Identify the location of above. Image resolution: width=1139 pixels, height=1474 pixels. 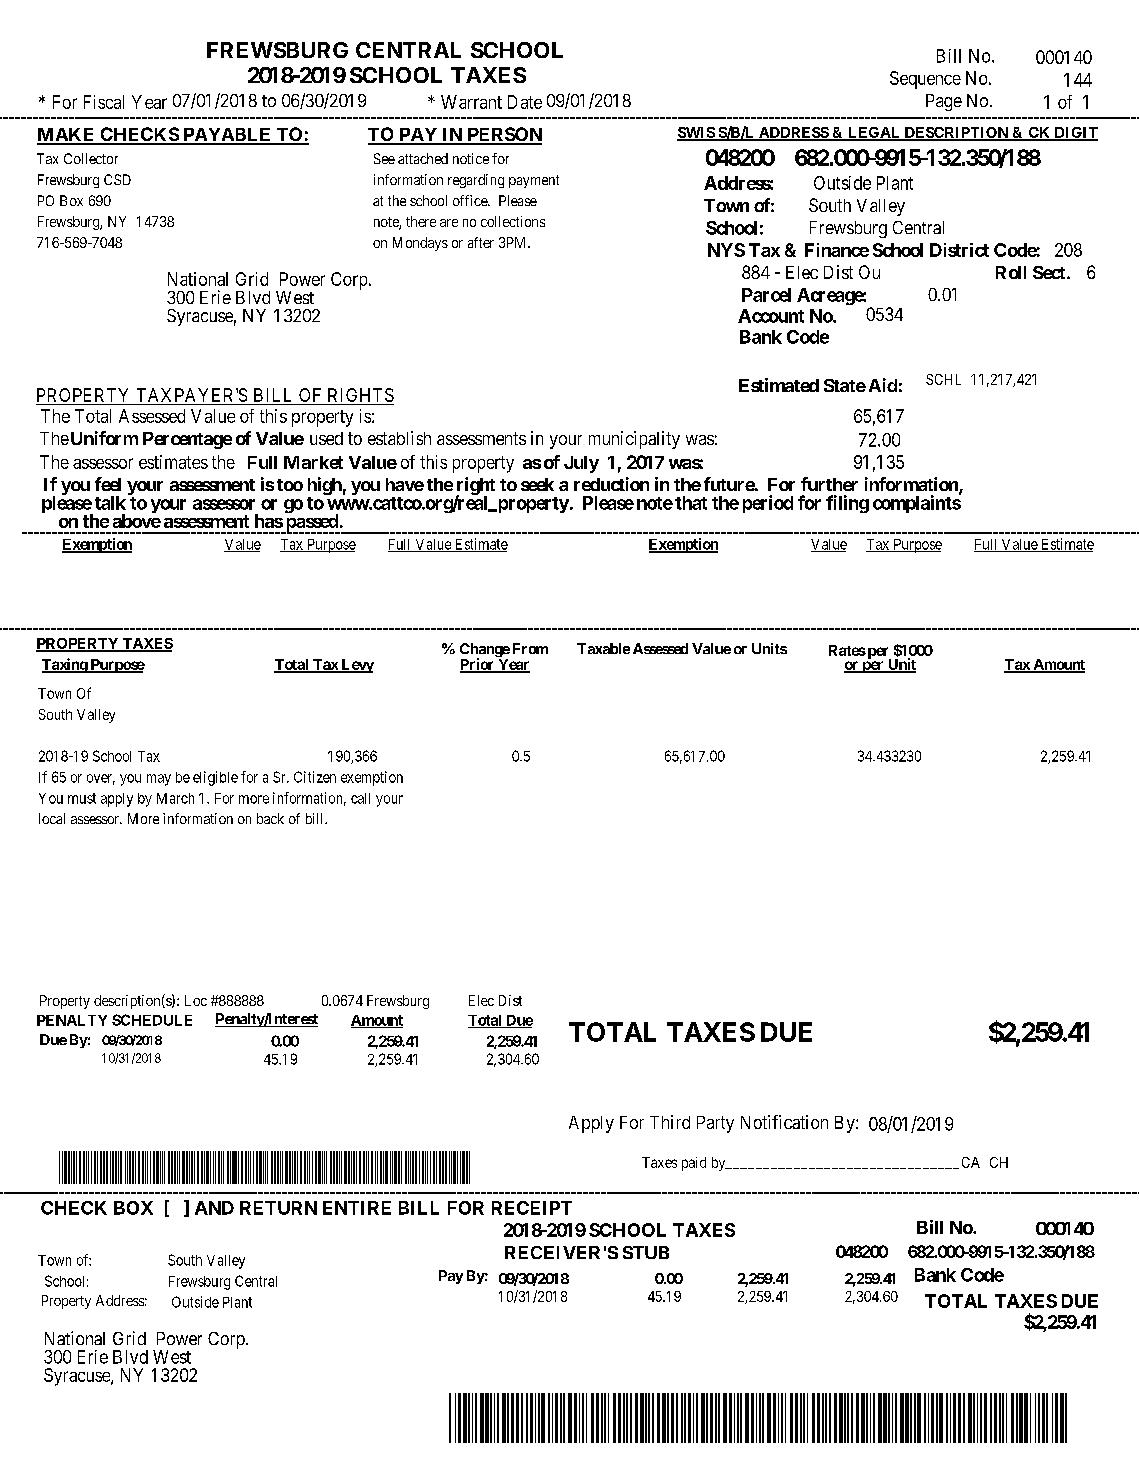
(137, 521).
